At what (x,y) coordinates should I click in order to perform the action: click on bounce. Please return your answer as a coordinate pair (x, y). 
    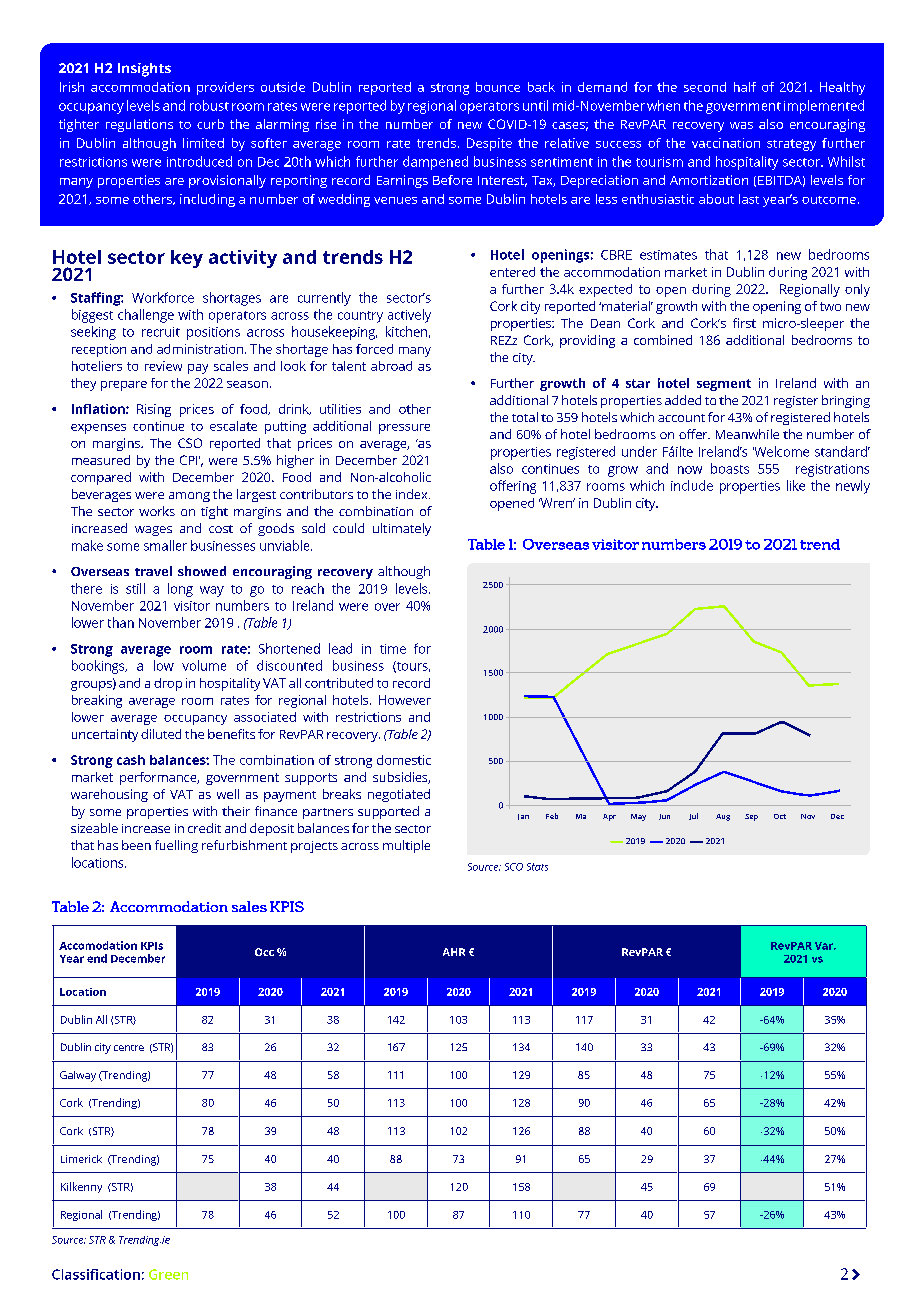
    Looking at the image, I should click on (498, 87).
